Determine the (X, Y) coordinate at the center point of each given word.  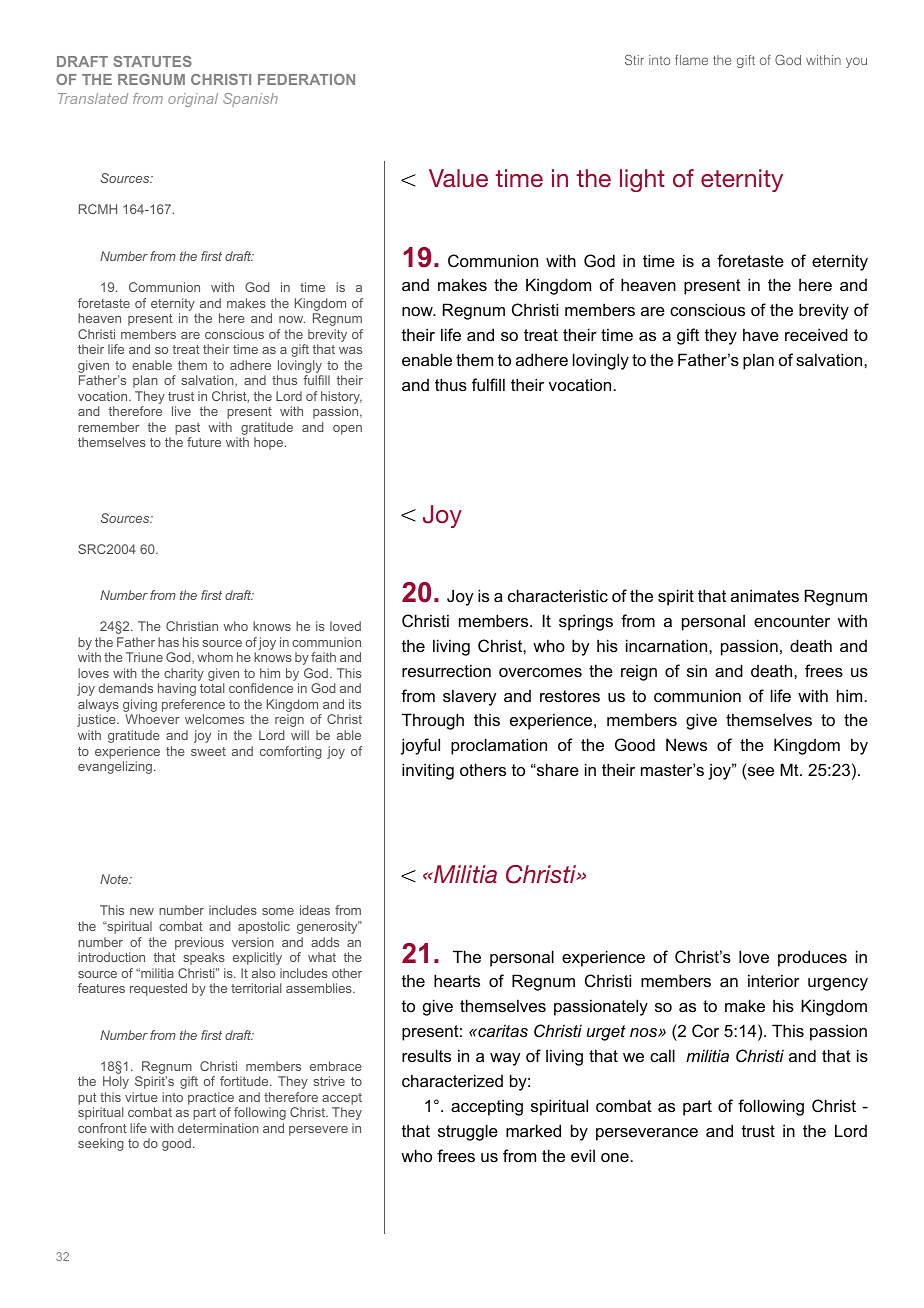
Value (458, 178)
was (350, 350)
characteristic (558, 595)
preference (193, 707)
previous (199, 943)
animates (765, 595)
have (761, 334)
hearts (457, 980)
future (204, 442)
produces (812, 958)
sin (697, 670)
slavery (469, 697)
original (193, 100)
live (181, 411)
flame (691, 60)
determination (218, 1128)
